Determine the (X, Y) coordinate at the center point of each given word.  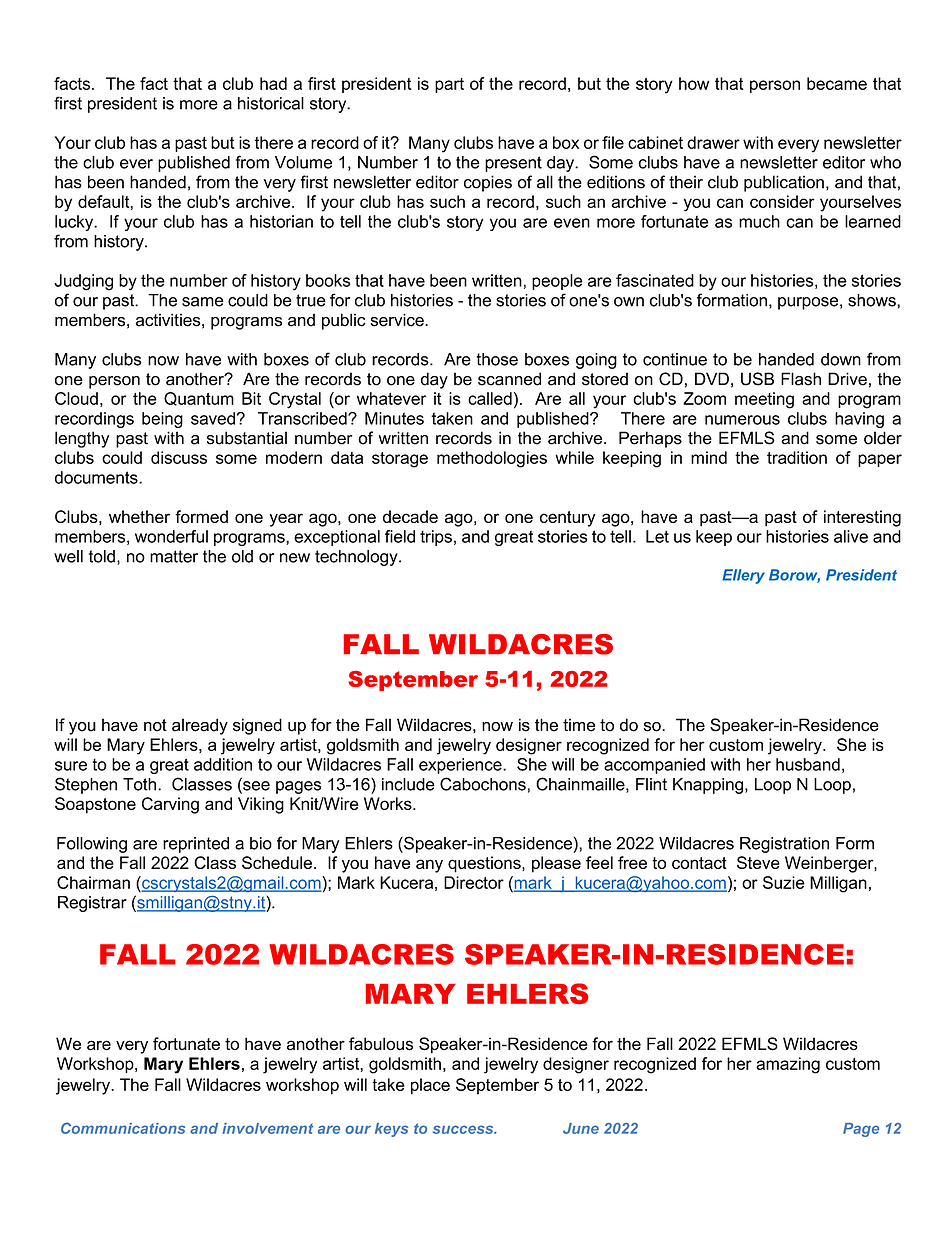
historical (271, 103)
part (449, 85)
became (837, 83)
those (497, 359)
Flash (801, 379)
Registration (784, 845)
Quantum (199, 399)
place (430, 1086)
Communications (123, 1128)
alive (851, 536)
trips (436, 538)
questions (485, 864)
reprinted (196, 845)
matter (174, 556)
